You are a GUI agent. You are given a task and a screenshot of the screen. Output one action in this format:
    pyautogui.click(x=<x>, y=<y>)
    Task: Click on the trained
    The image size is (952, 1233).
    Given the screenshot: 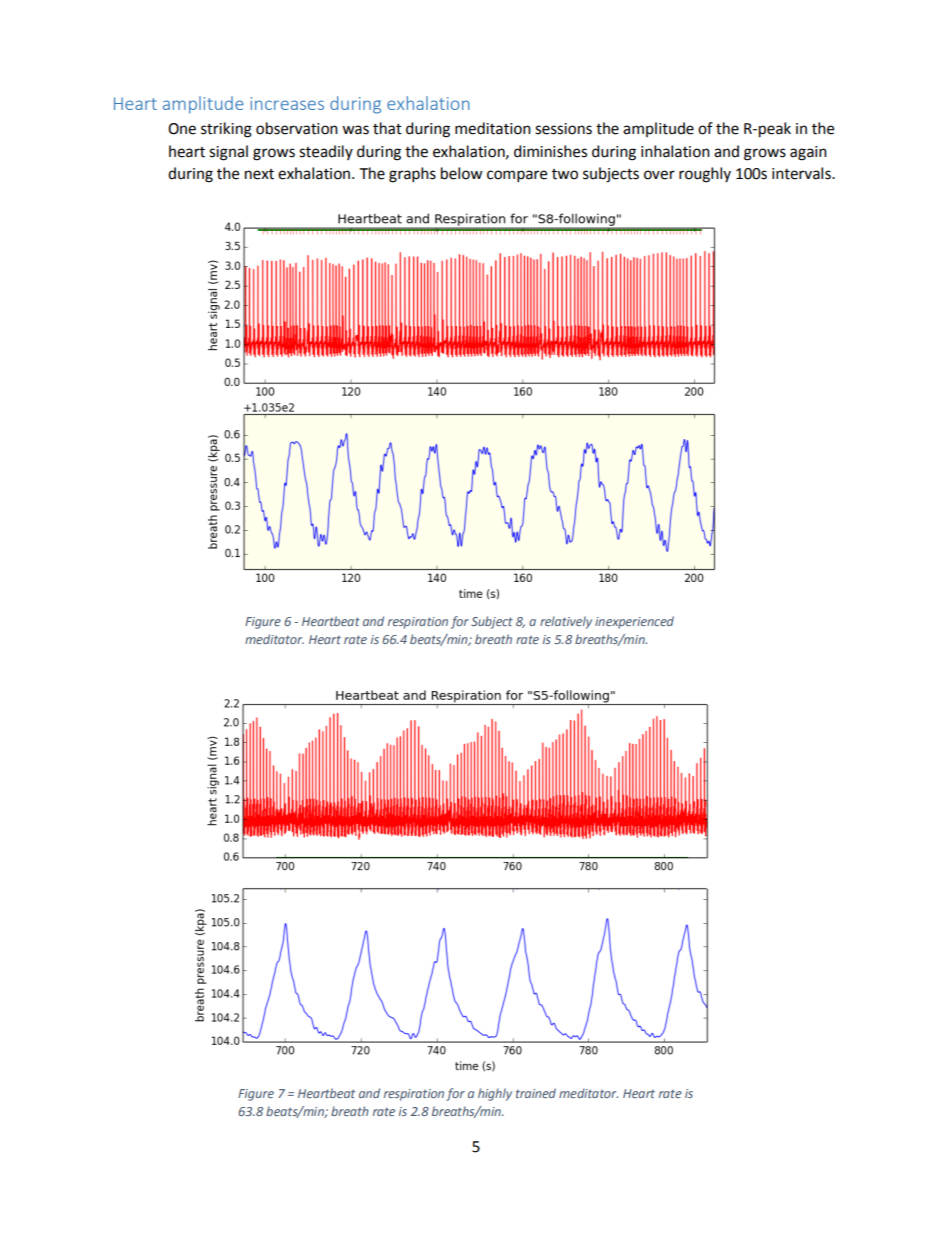 What is the action you would take?
    pyautogui.click(x=536, y=1093)
